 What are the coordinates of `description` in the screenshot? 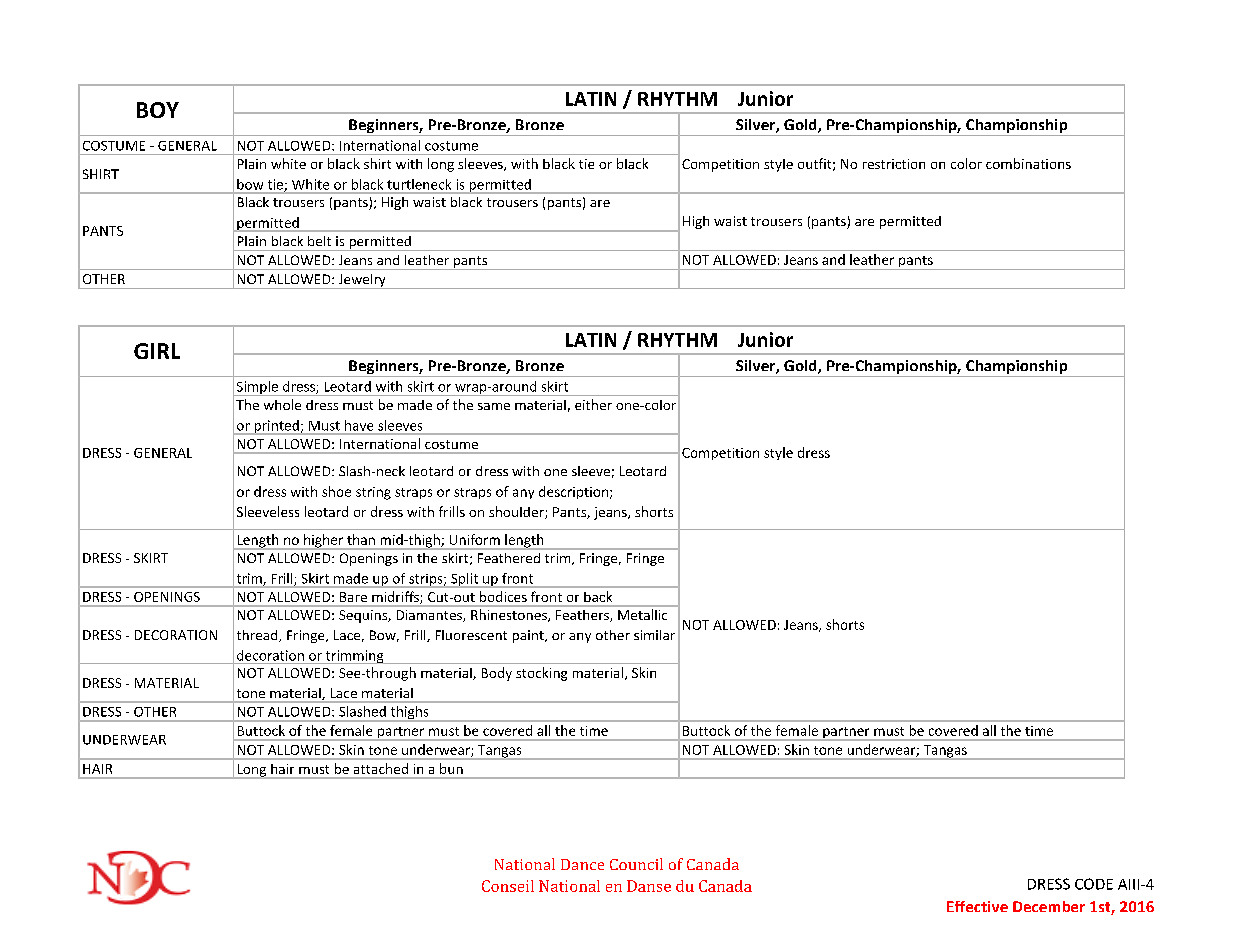 It's located at (573, 492).
